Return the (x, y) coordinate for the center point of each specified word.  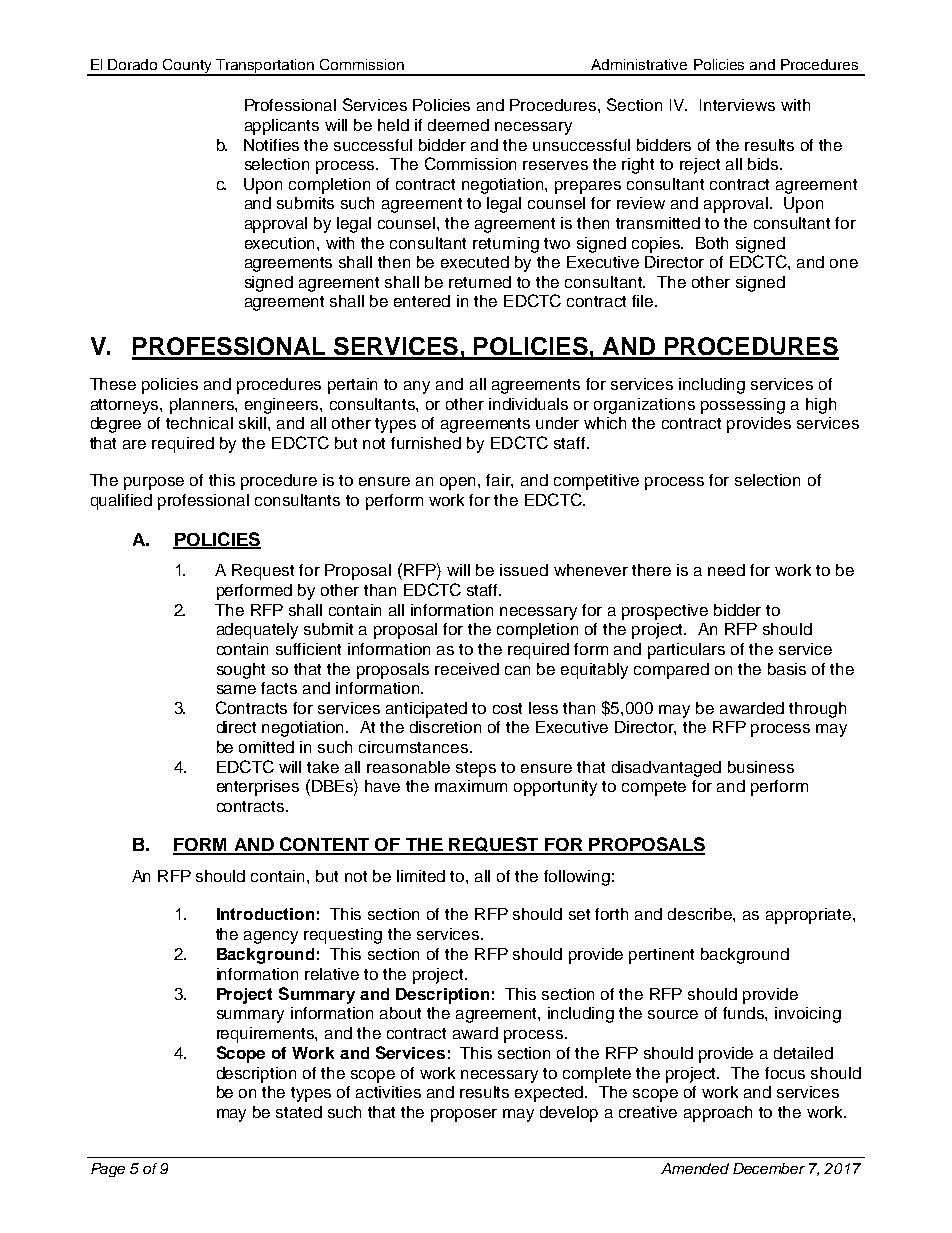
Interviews (737, 105)
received (467, 669)
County (187, 67)
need (726, 570)
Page (108, 1170)
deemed (458, 125)
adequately (257, 631)
